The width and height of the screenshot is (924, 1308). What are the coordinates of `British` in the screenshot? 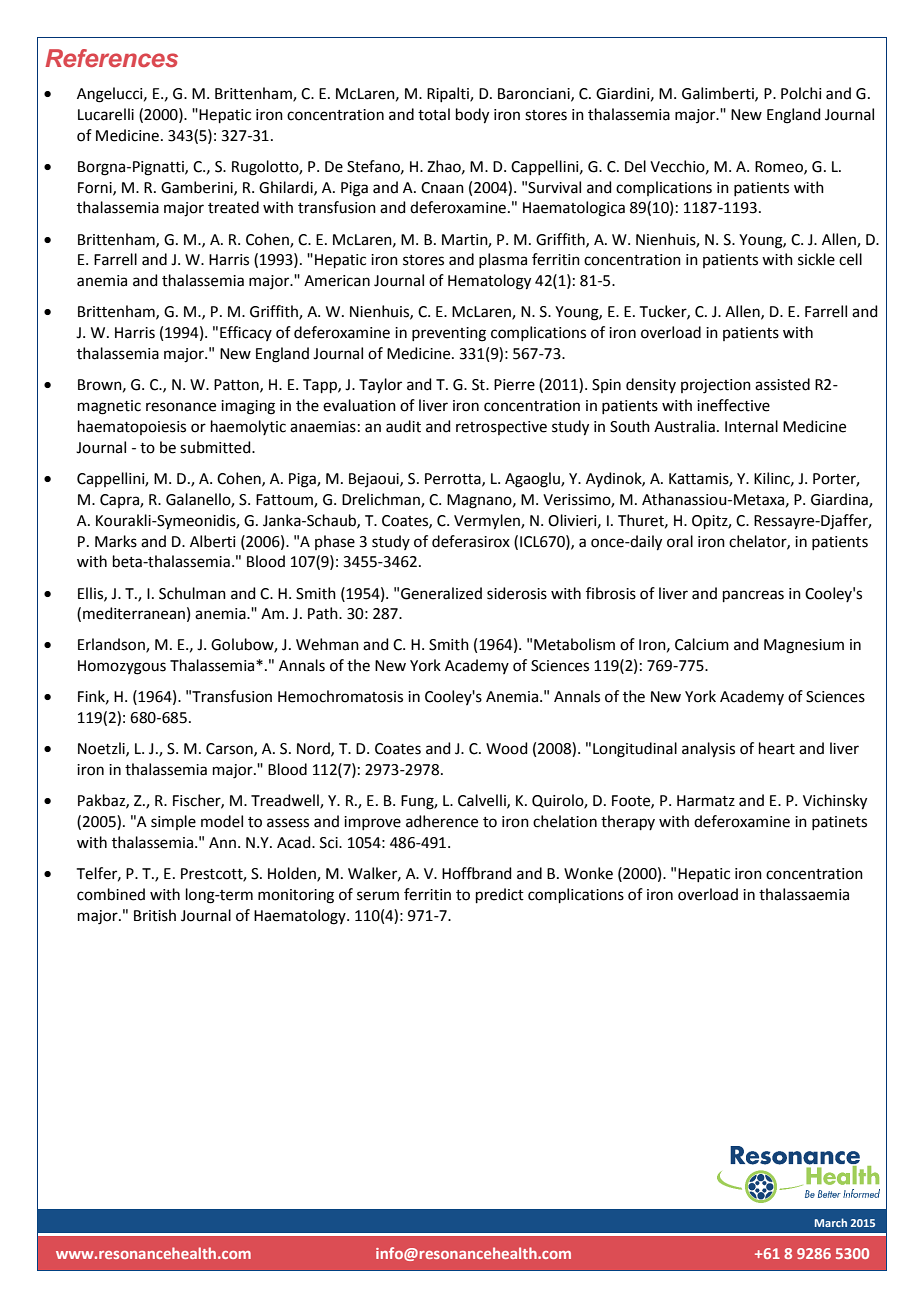 It's located at (155, 915).
